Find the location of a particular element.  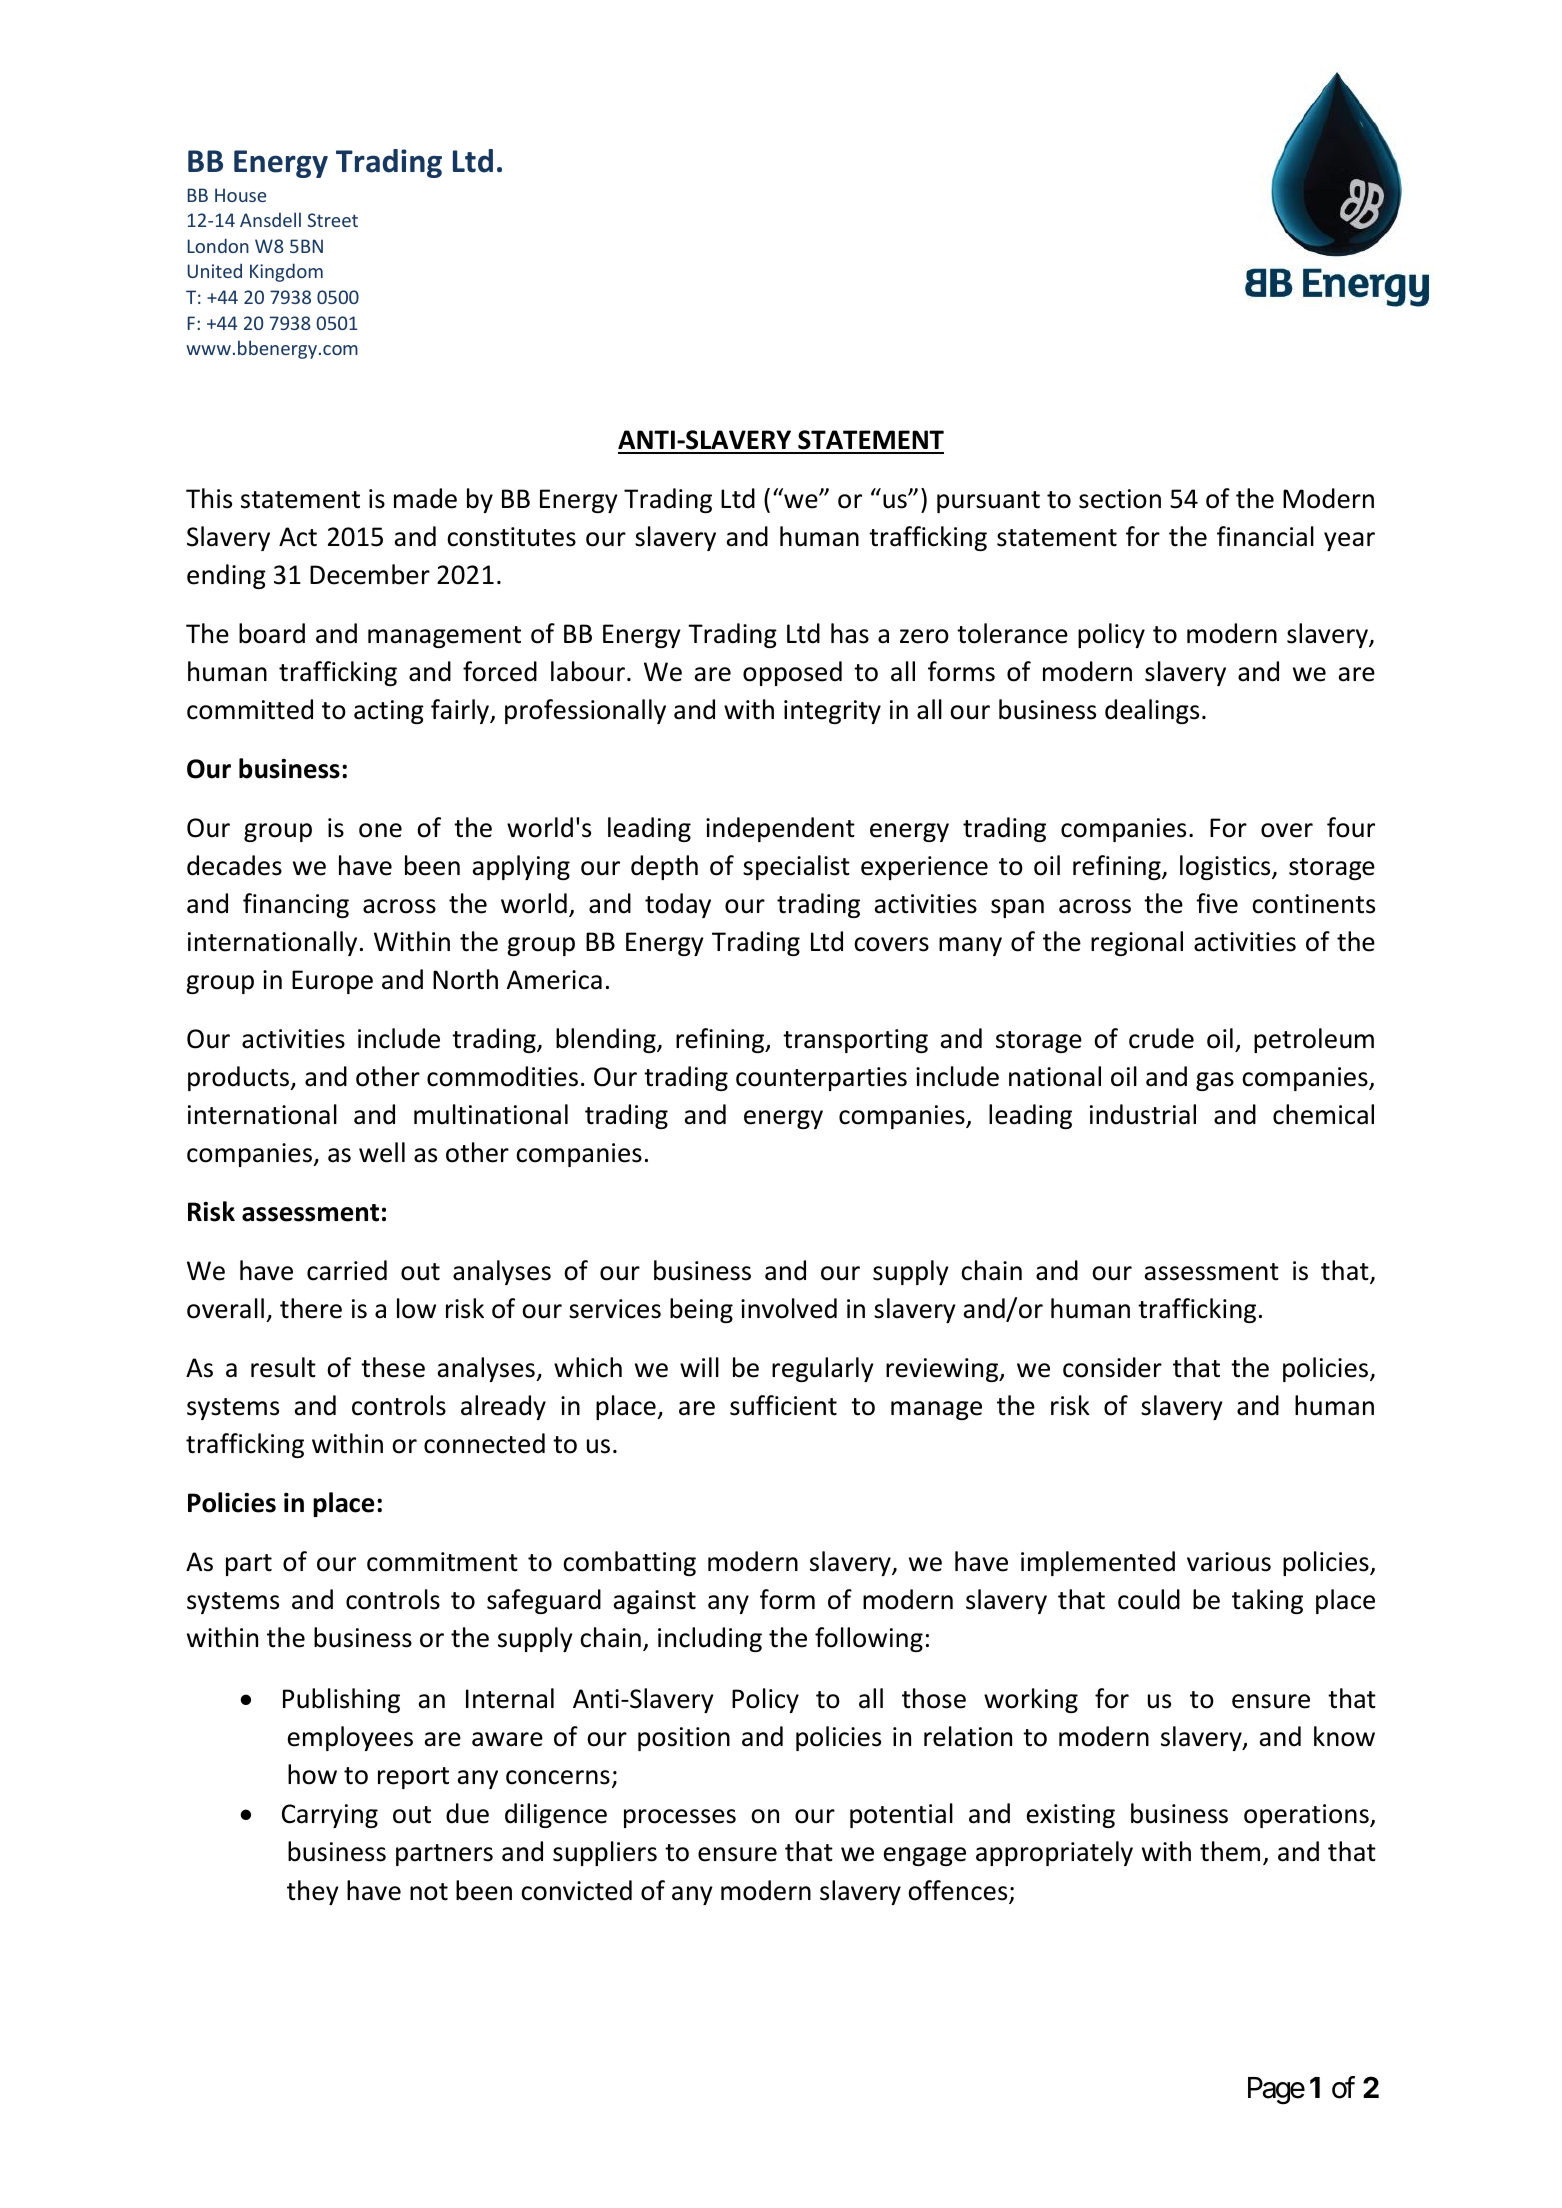

Street is located at coordinates (333, 220).
